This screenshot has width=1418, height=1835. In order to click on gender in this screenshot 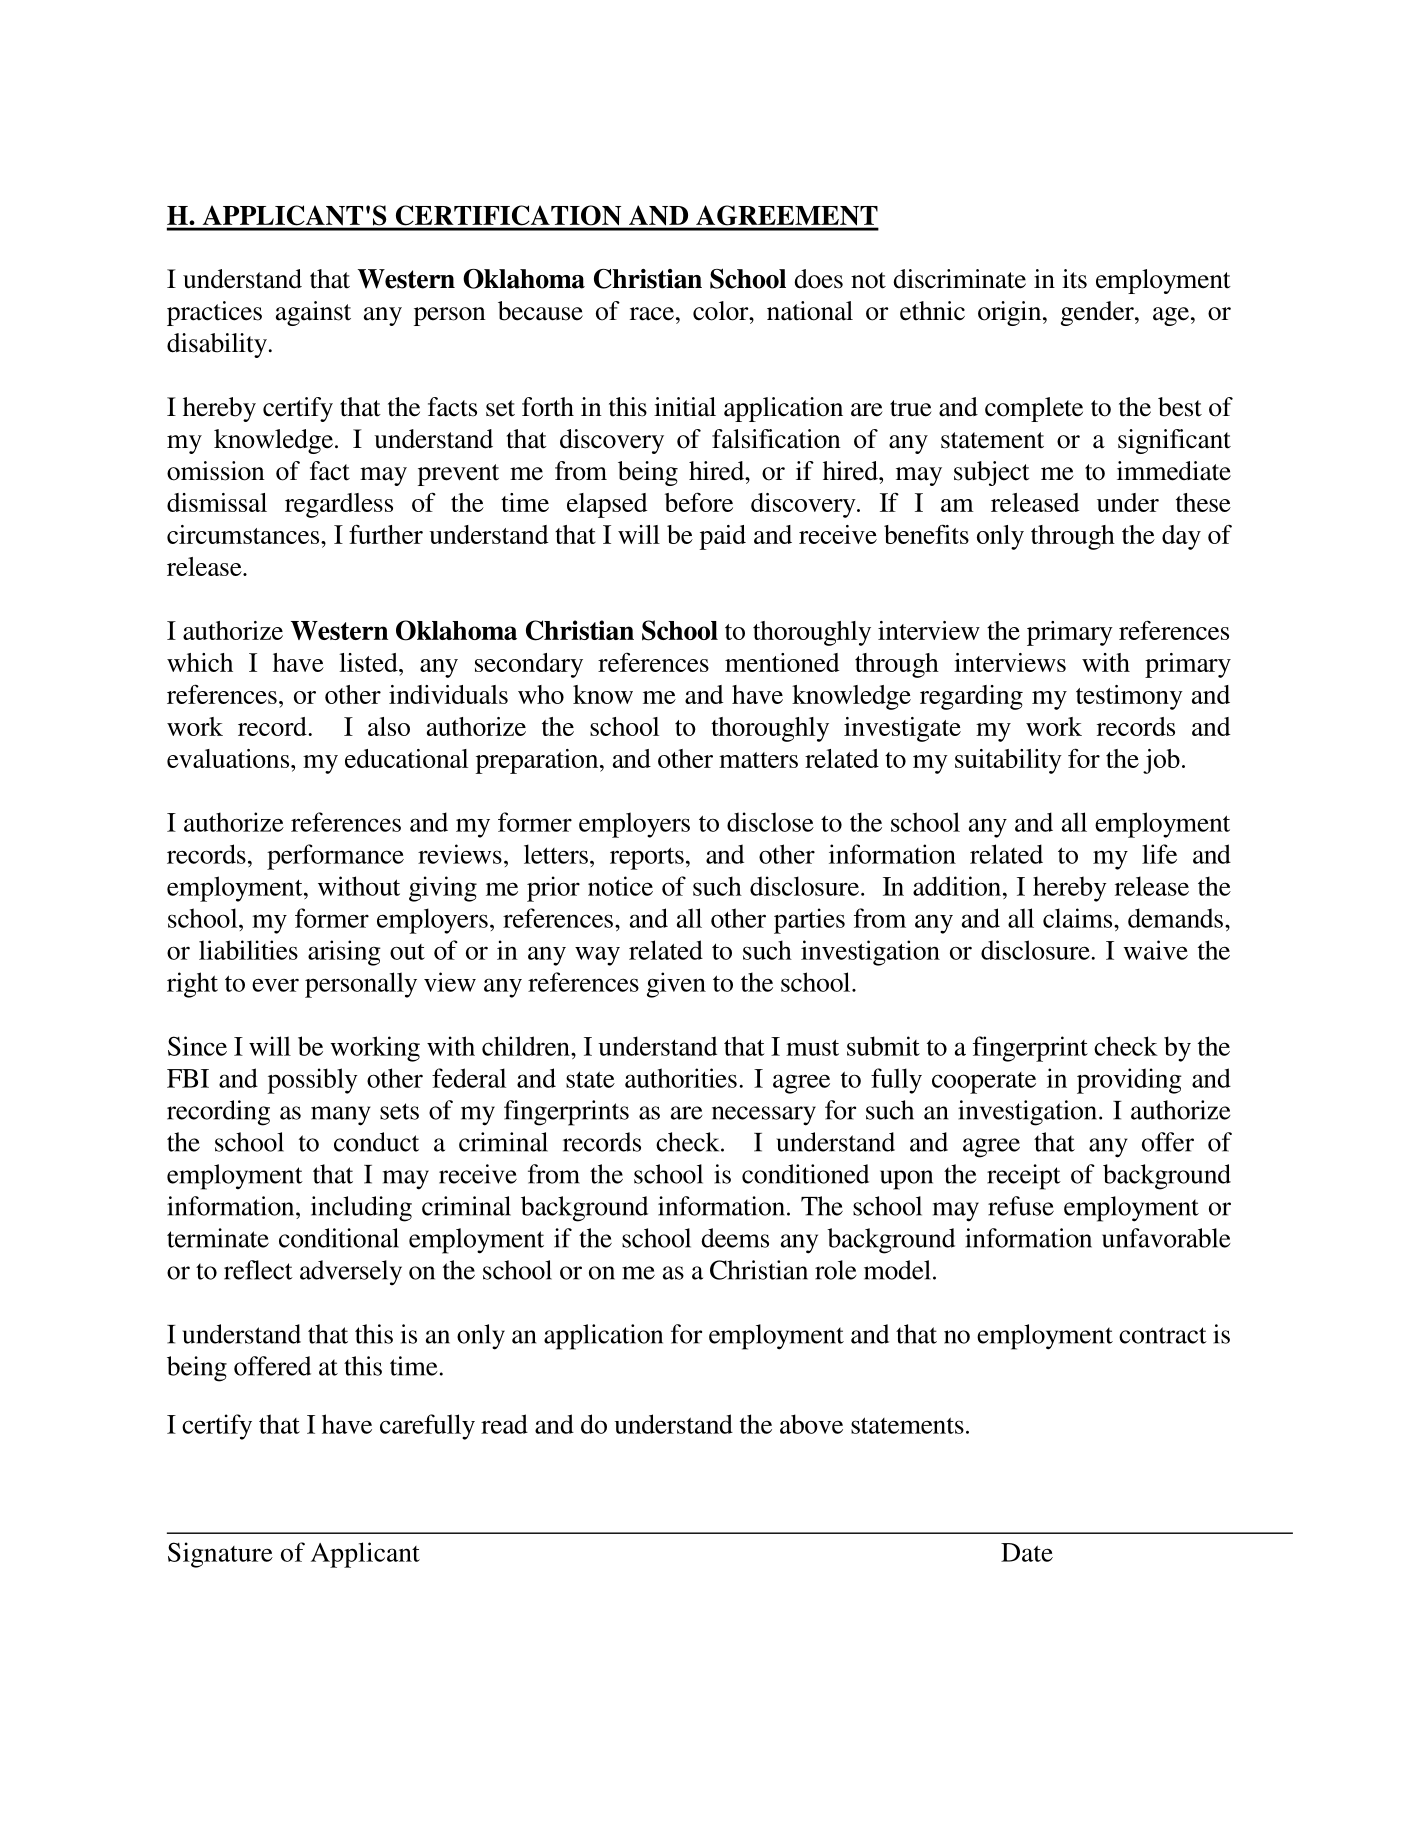, I will do `click(1098, 313)`.
